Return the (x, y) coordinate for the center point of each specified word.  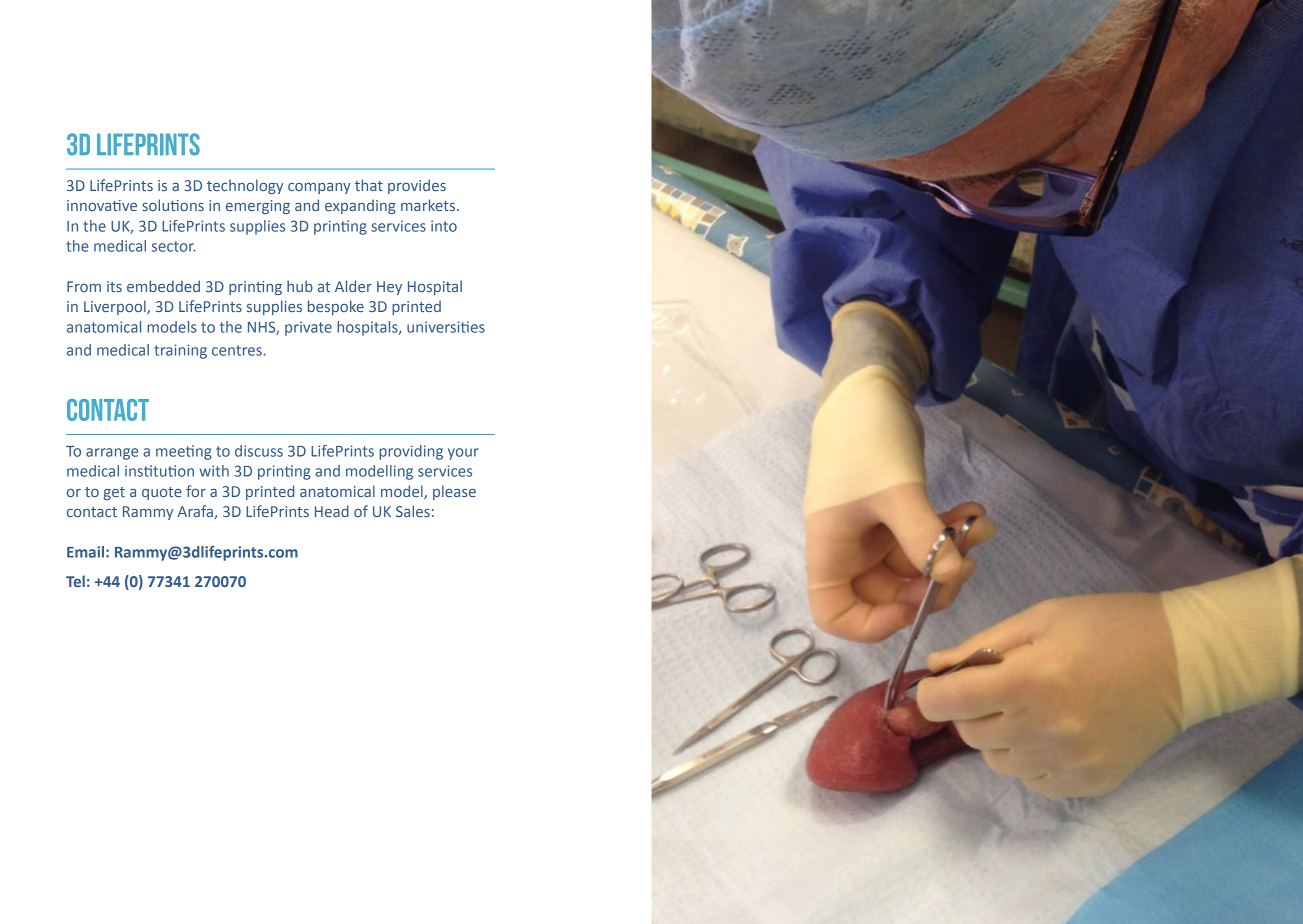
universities (446, 327)
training (180, 351)
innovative (102, 205)
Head (332, 511)
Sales (413, 511)
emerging (258, 207)
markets (428, 205)
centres (238, 350)
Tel (75, 581)
